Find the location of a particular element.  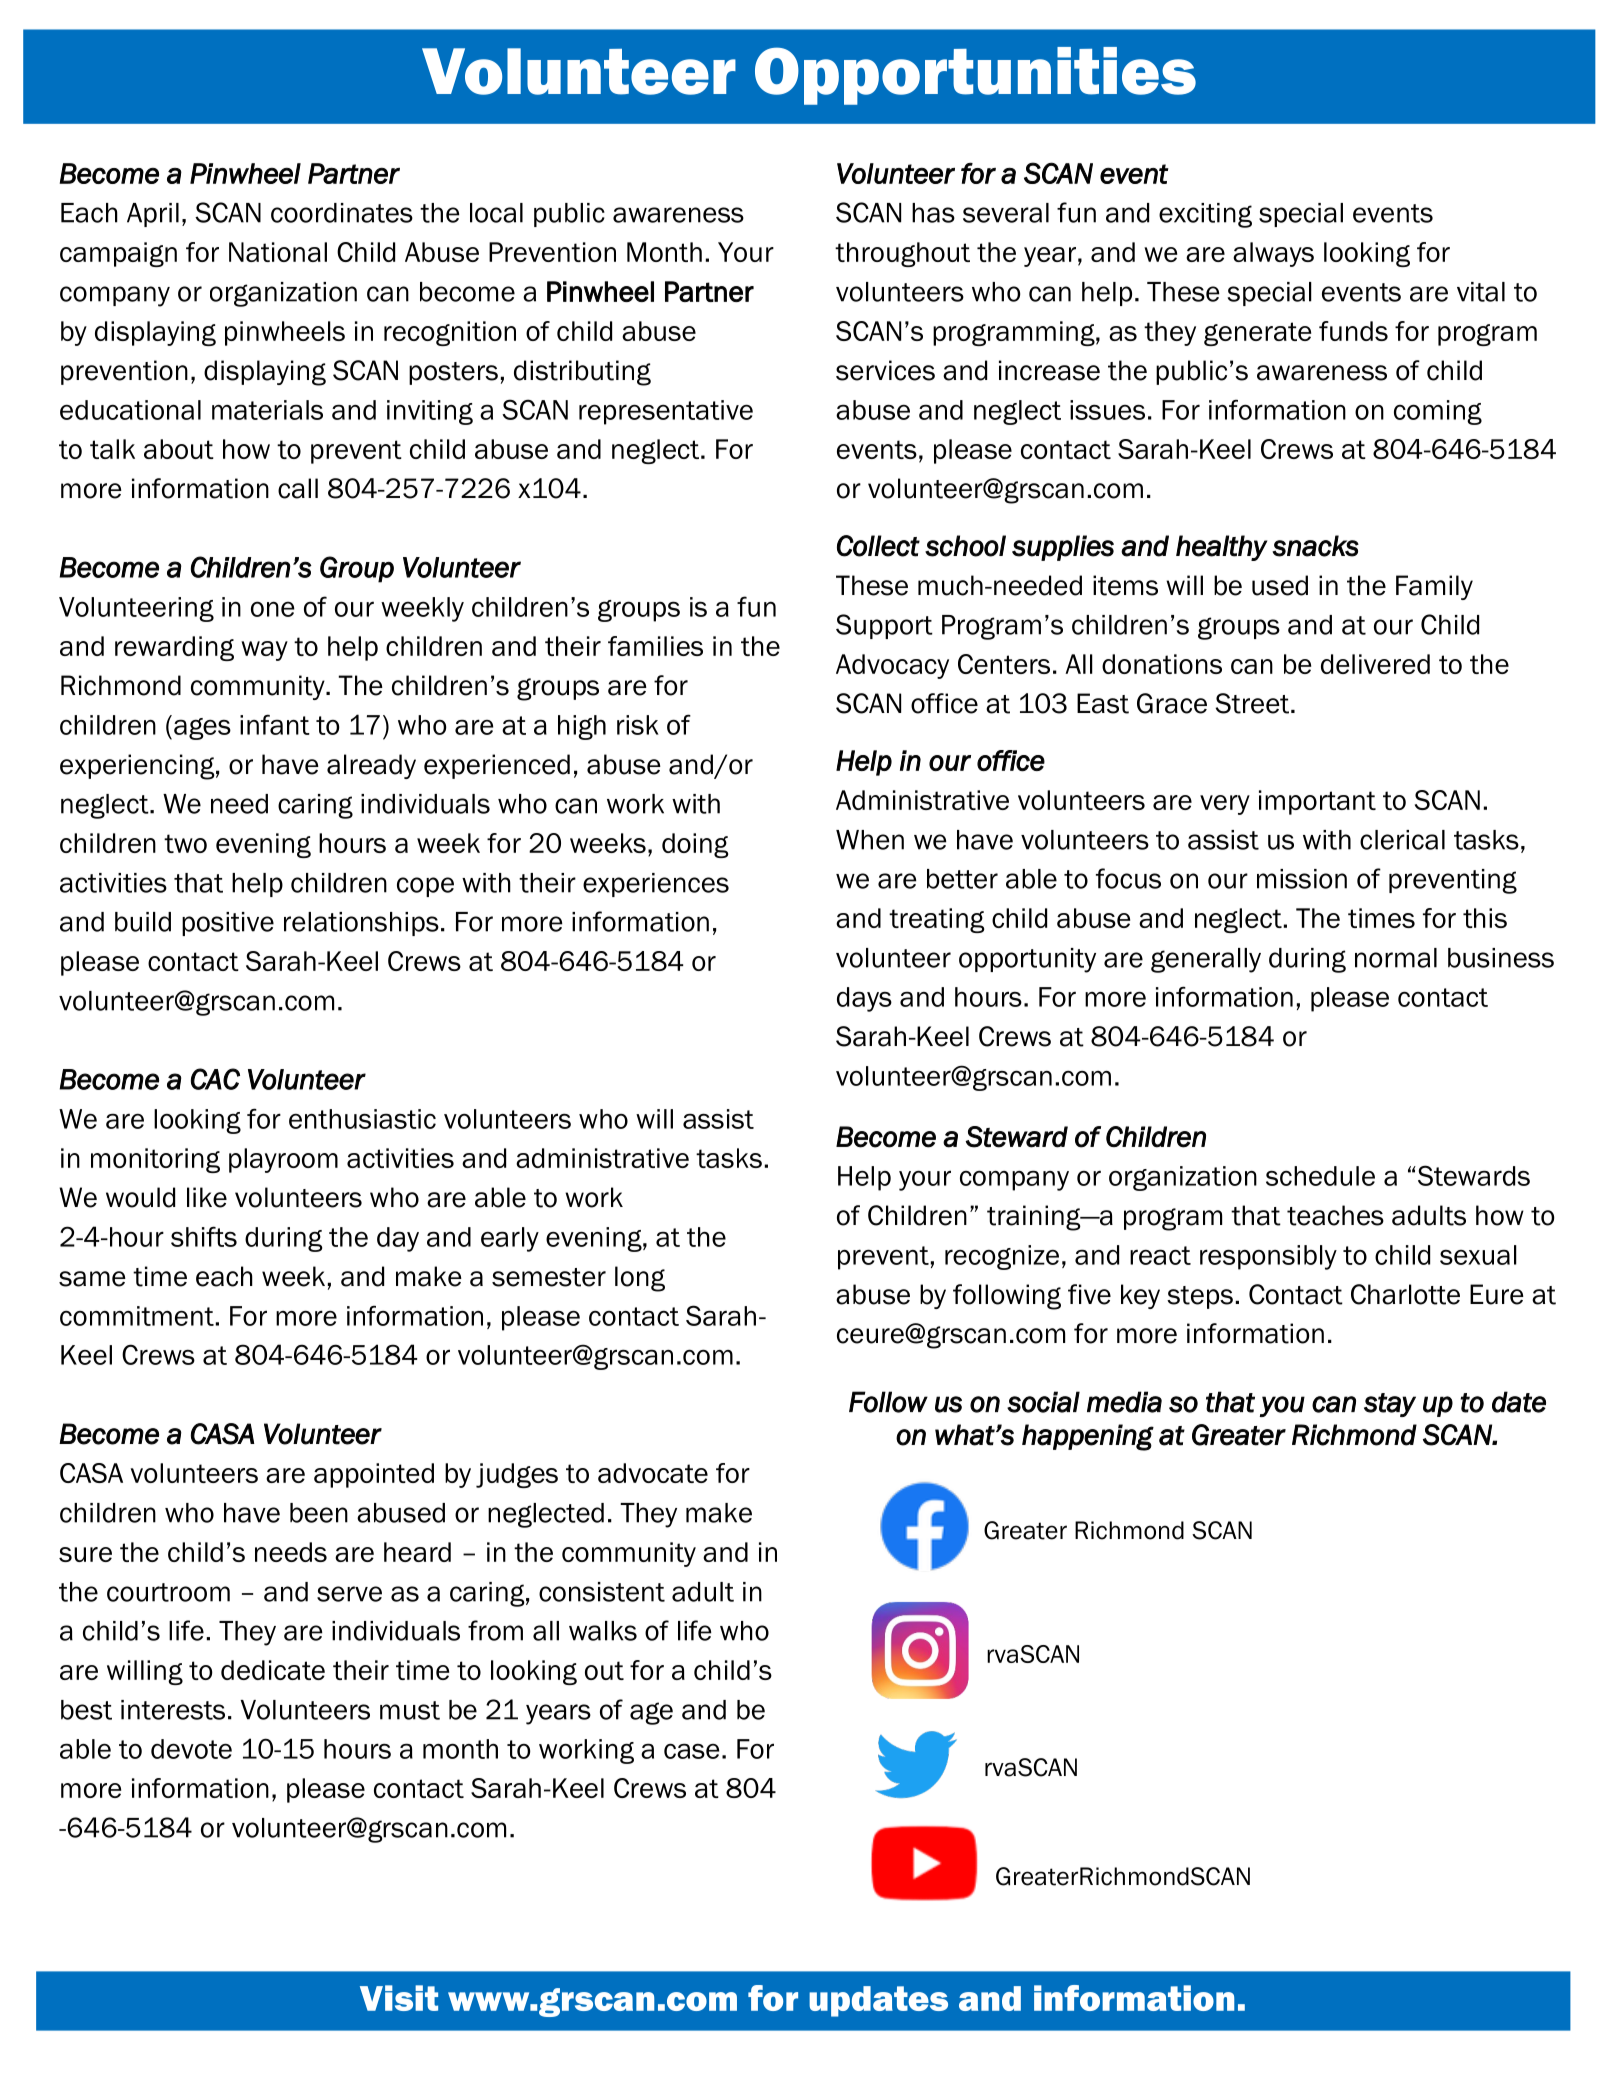

Visit is located at coordinates (399, 1998).
